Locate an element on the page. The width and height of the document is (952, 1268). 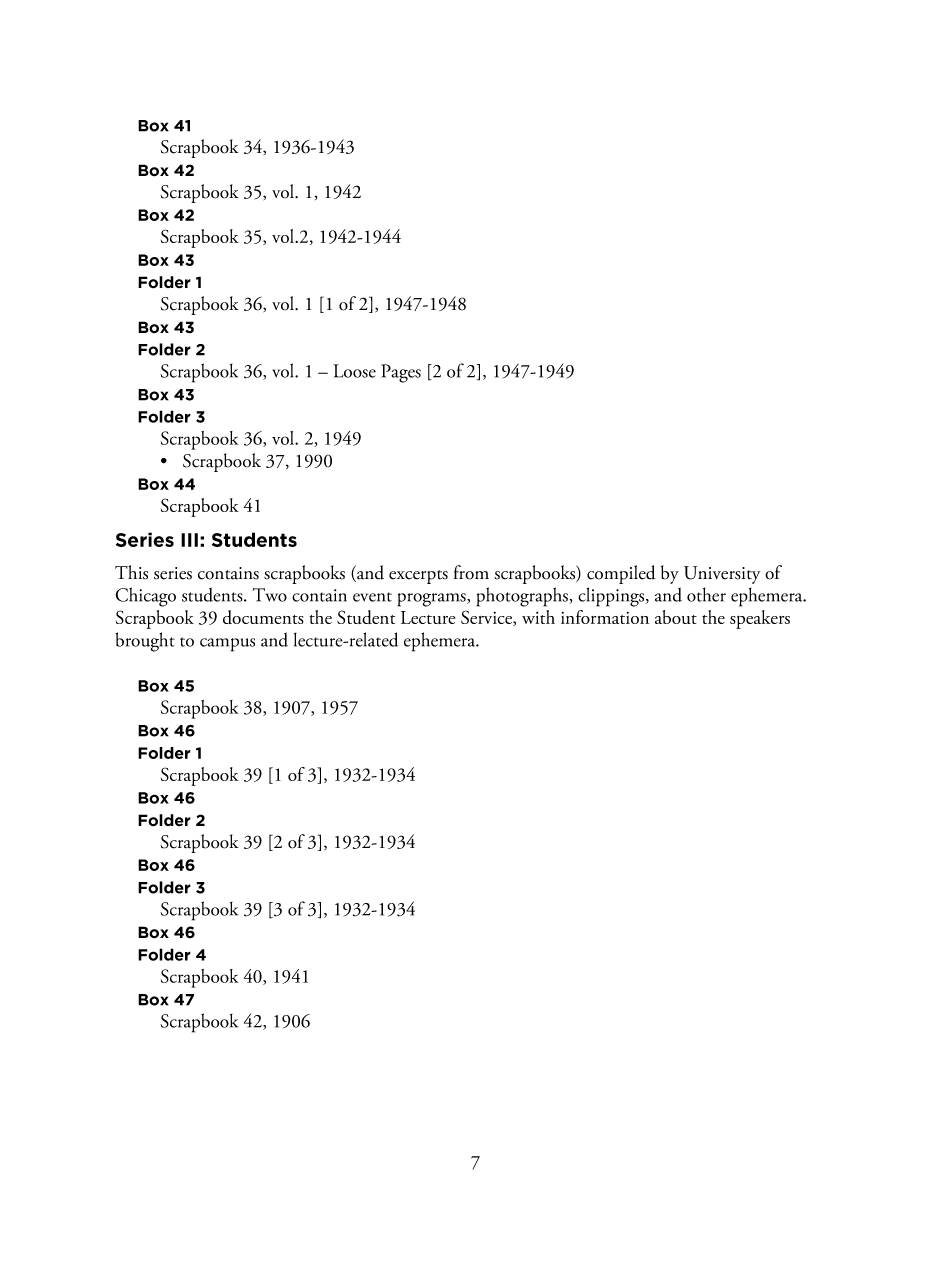
with is located at coordinates (538, 617).
